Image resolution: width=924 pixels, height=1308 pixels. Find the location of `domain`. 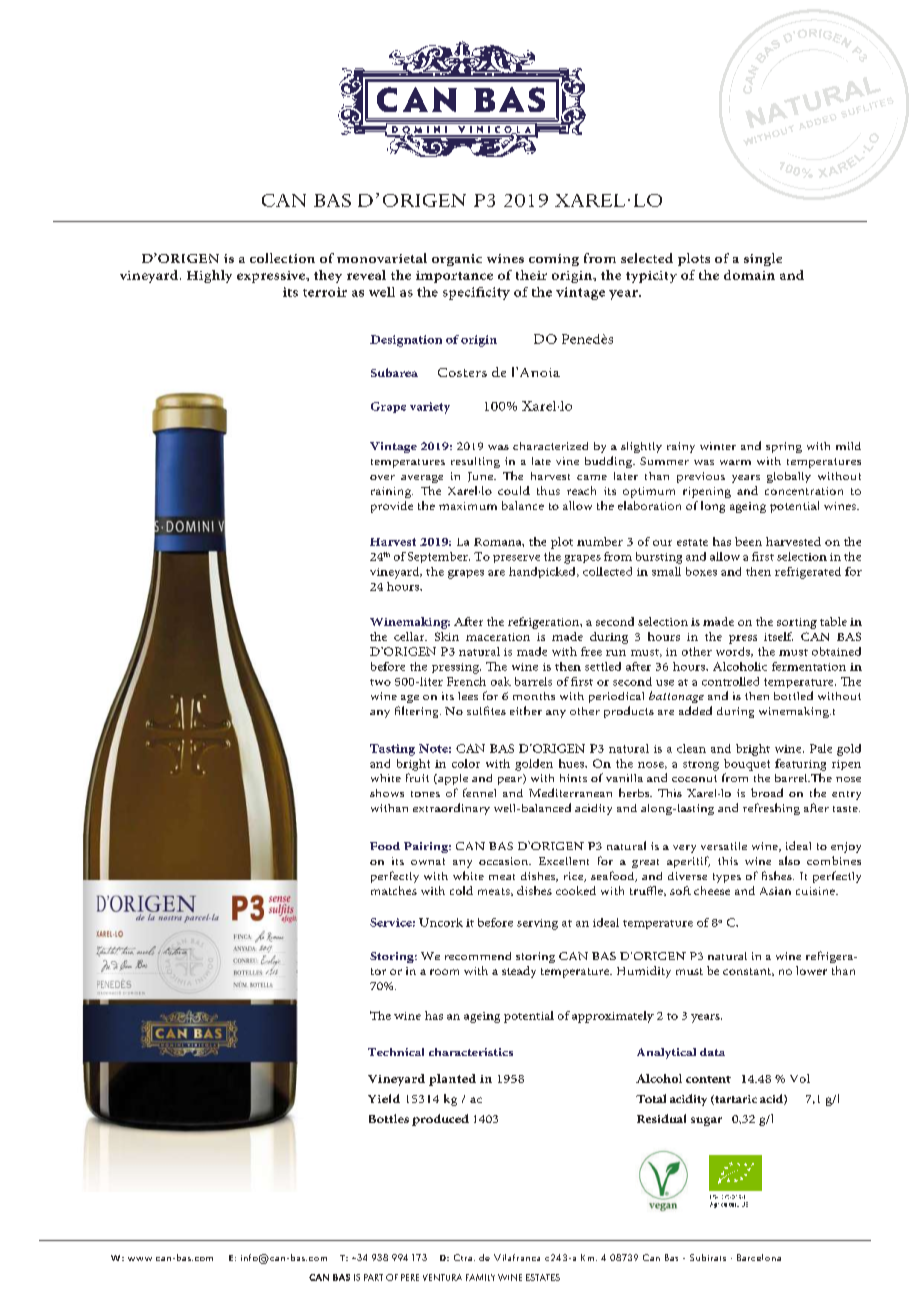

domain is located at coordinates (749, 275).
